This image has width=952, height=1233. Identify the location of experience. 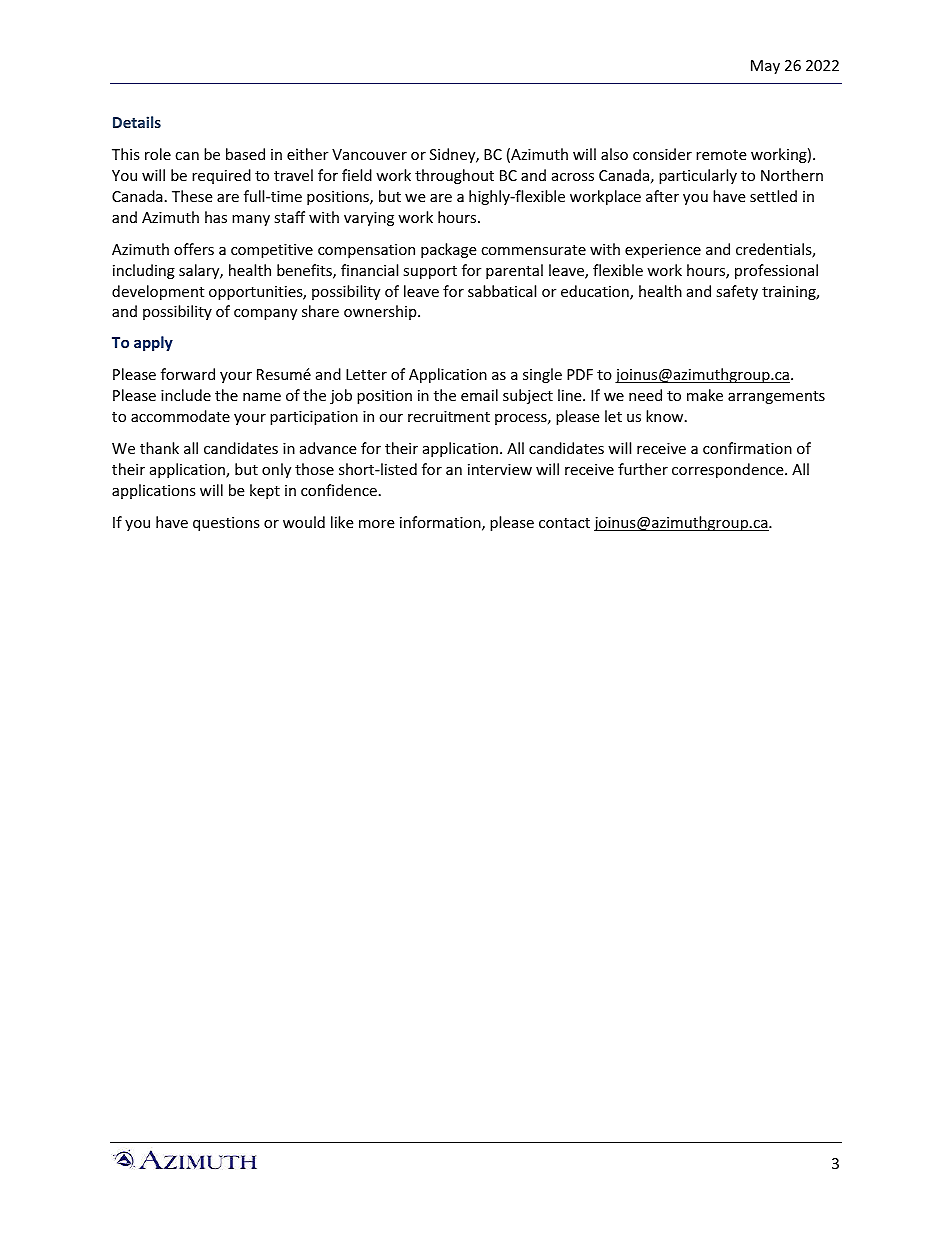
(663, 251).
